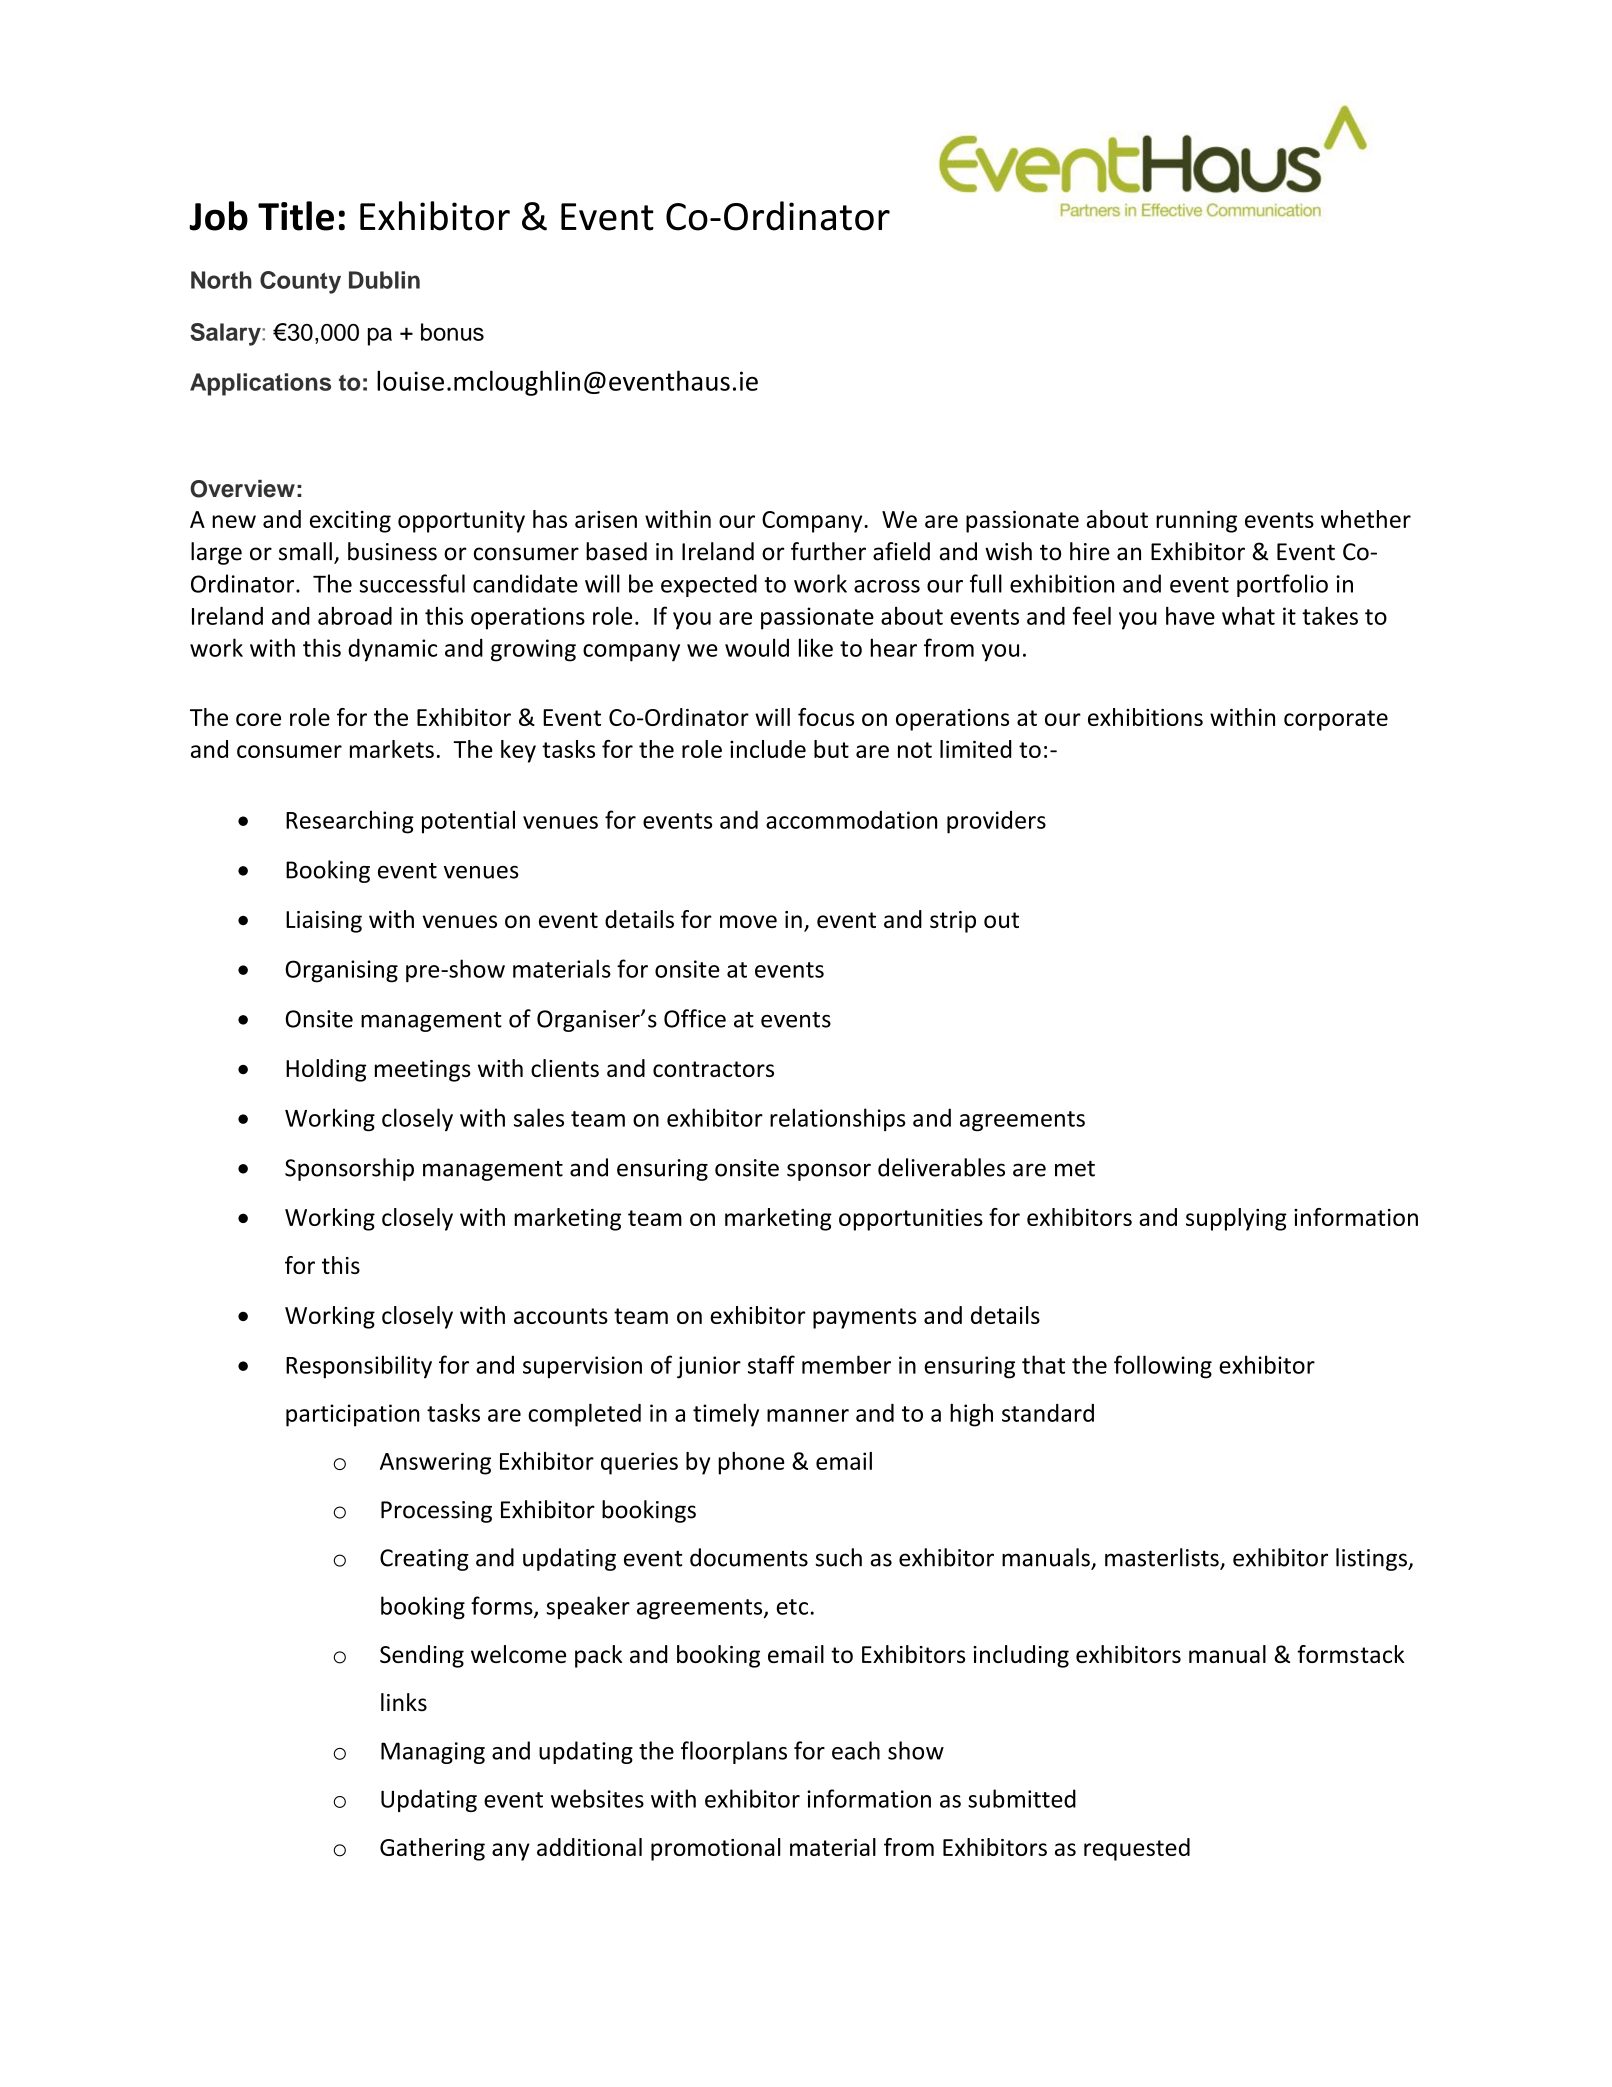 This page has height=2087, width=1612. What do you see at coordinates (452, 332) in the page?
I see `bonus` at bounding box center [452, 332].
